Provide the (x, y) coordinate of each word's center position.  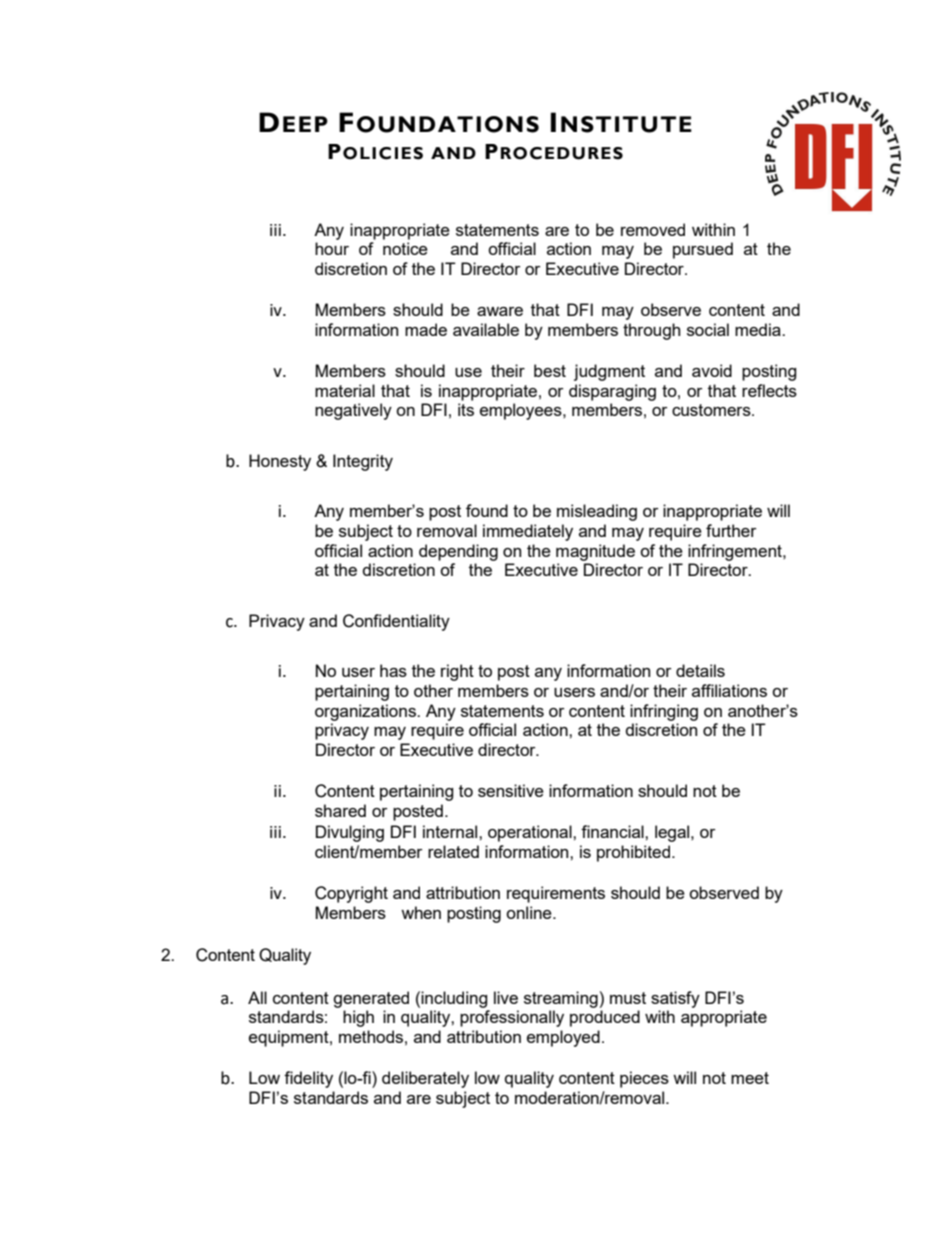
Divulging (350, 833)
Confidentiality (396, 622)
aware (500, 311)
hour (332, 248)
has (393, 670)
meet (750, 1078)
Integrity (363, 462)
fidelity (308, 1079)
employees (522, 411)
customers (712, 410)
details (700, 670)
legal (673, 833)
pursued (703, 250)
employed (563, 1038)
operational (531, 833)
